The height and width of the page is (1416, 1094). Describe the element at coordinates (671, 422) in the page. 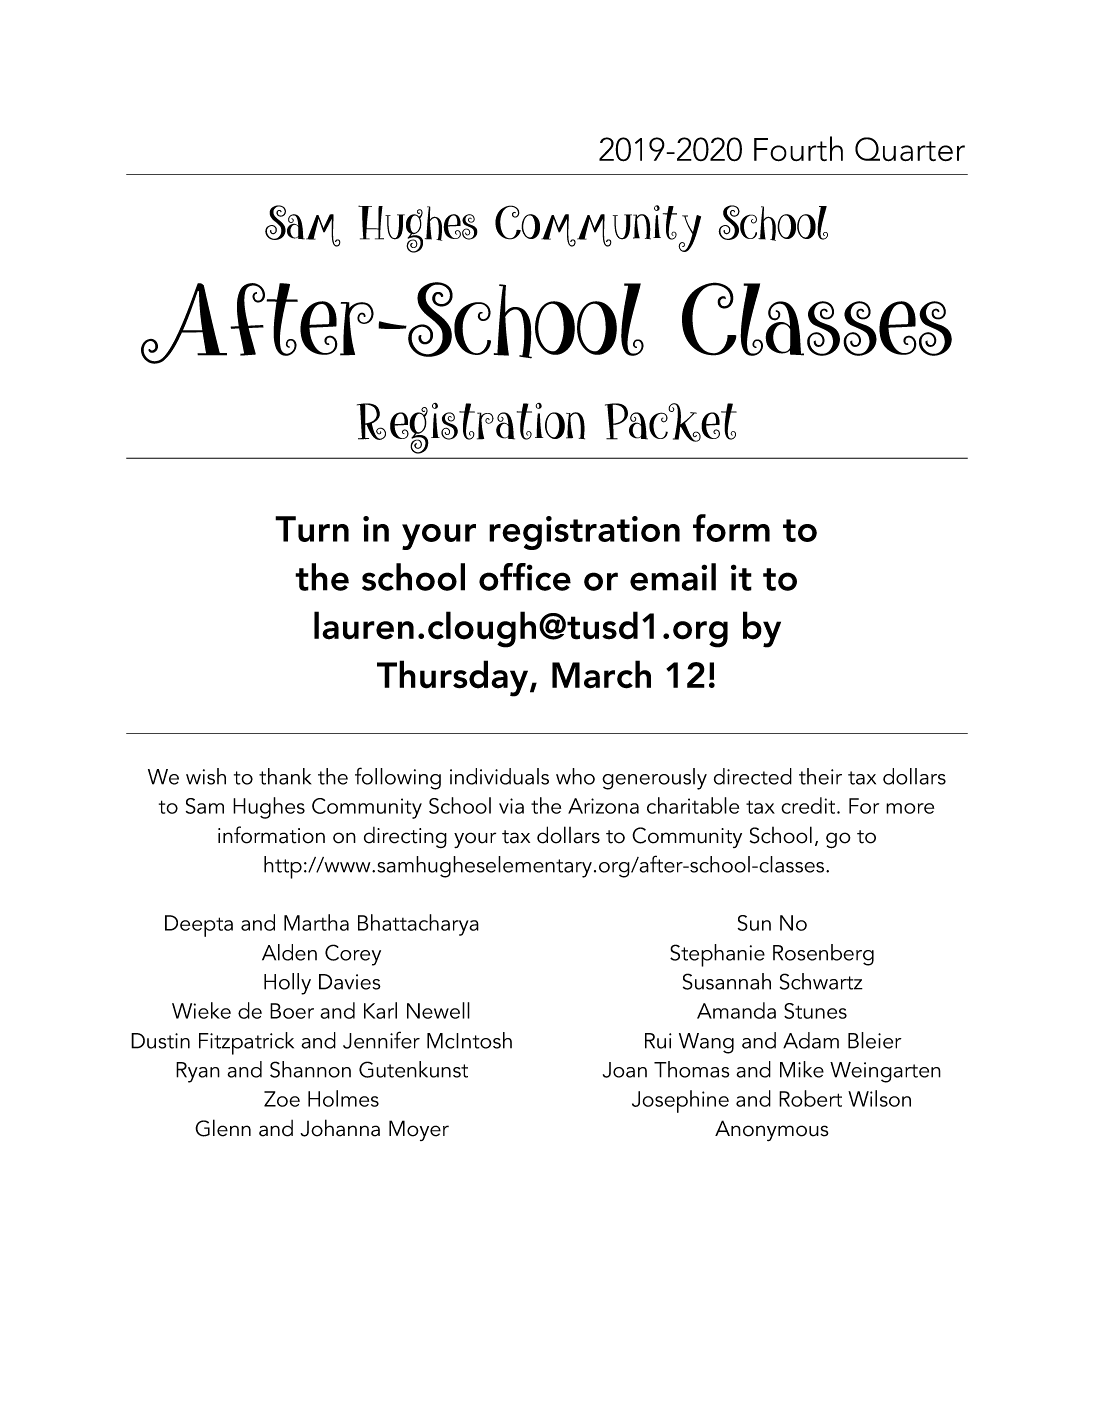

I see `Packet` at that location.
